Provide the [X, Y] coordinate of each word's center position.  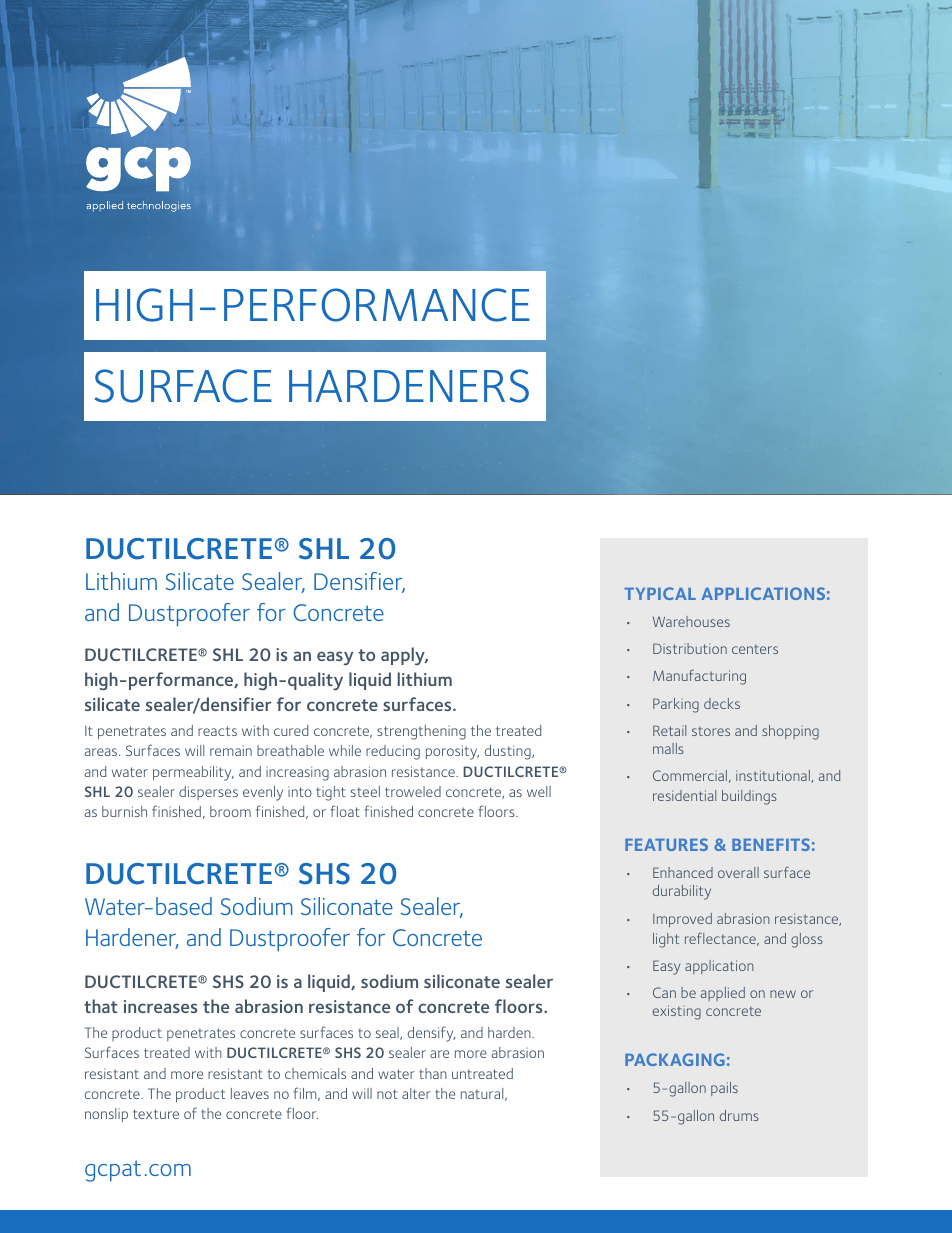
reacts [217, 731]
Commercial [690, 775]
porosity [452, 752]
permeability [193, 773]
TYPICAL [660, 593]
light [666, 940]
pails [724, 1089]
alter [416, 1093]
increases [160, 1006]
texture [156, 1114]
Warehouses [691, 621]
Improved [682, 920]
